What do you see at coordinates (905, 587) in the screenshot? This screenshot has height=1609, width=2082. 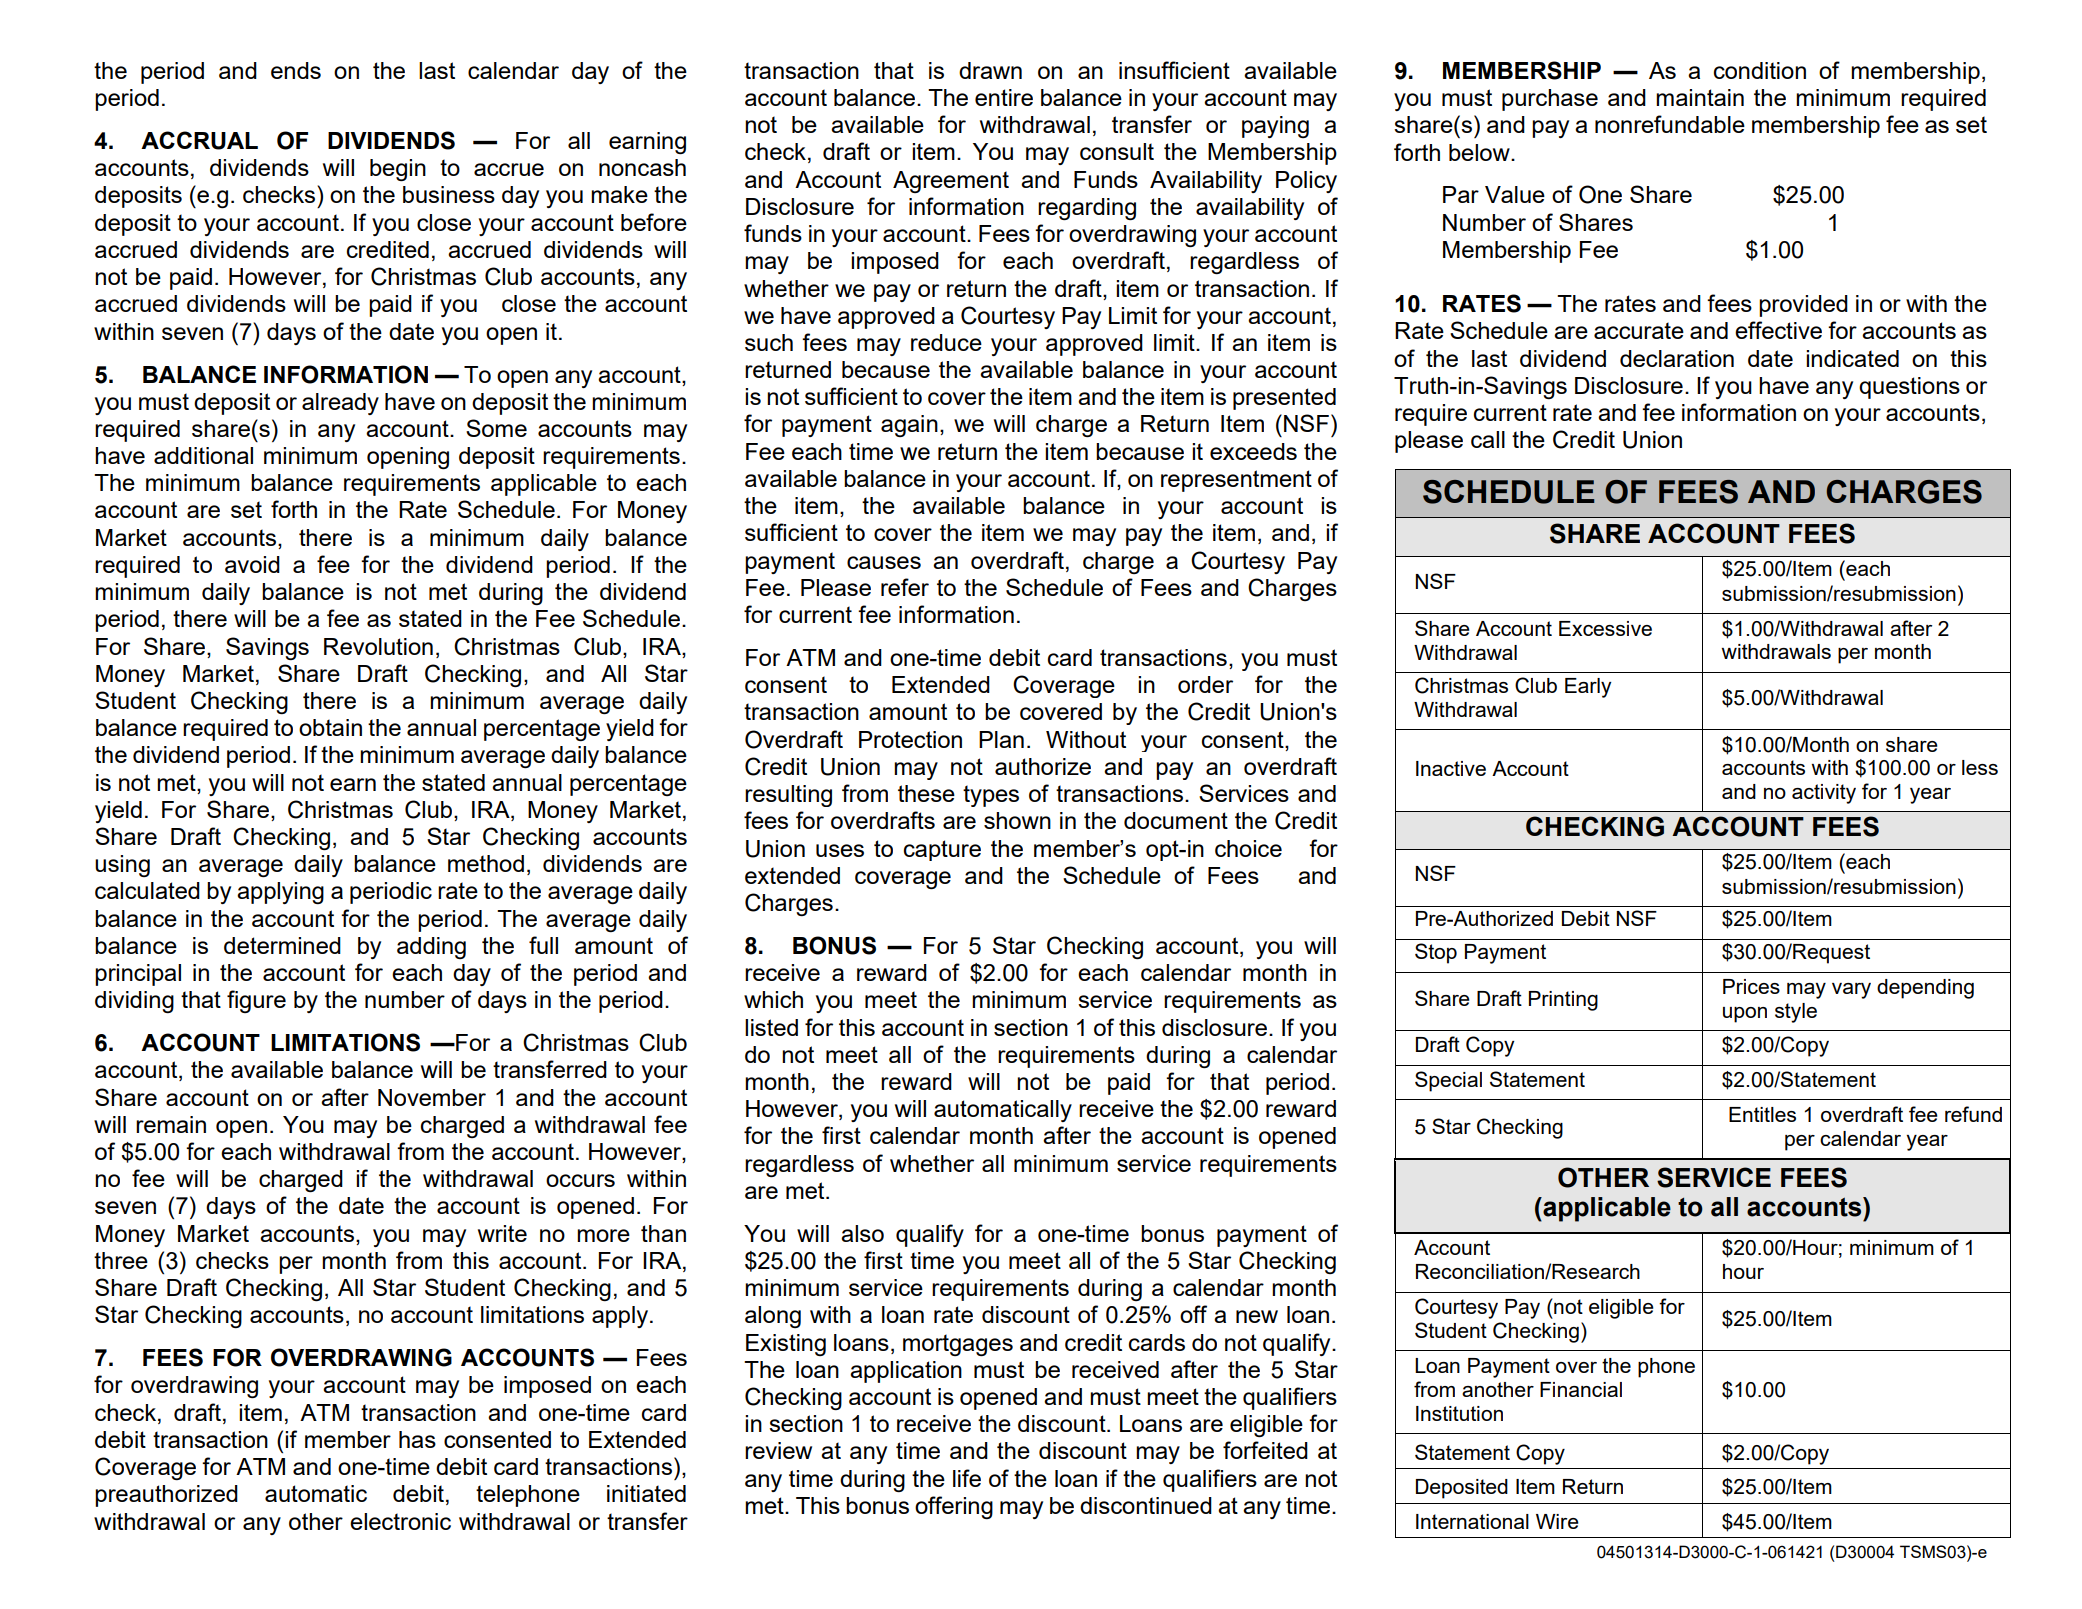 I see `refer` at bounding box center [905, 587].
